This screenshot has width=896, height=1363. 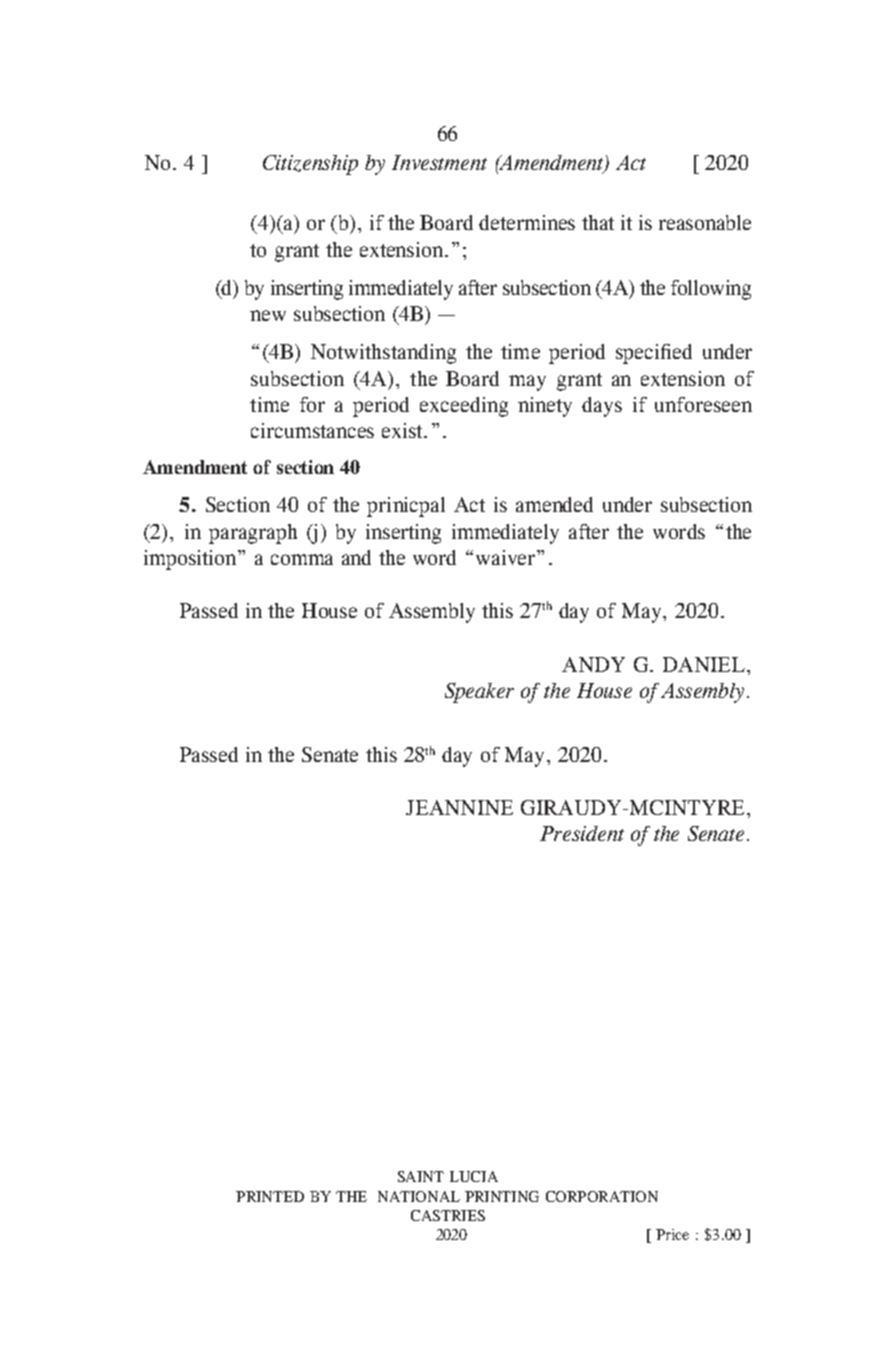 What do you see at coordinates (593, 664) in the screenshot?
I see `ANDY` at bounding box center [593, 664].
